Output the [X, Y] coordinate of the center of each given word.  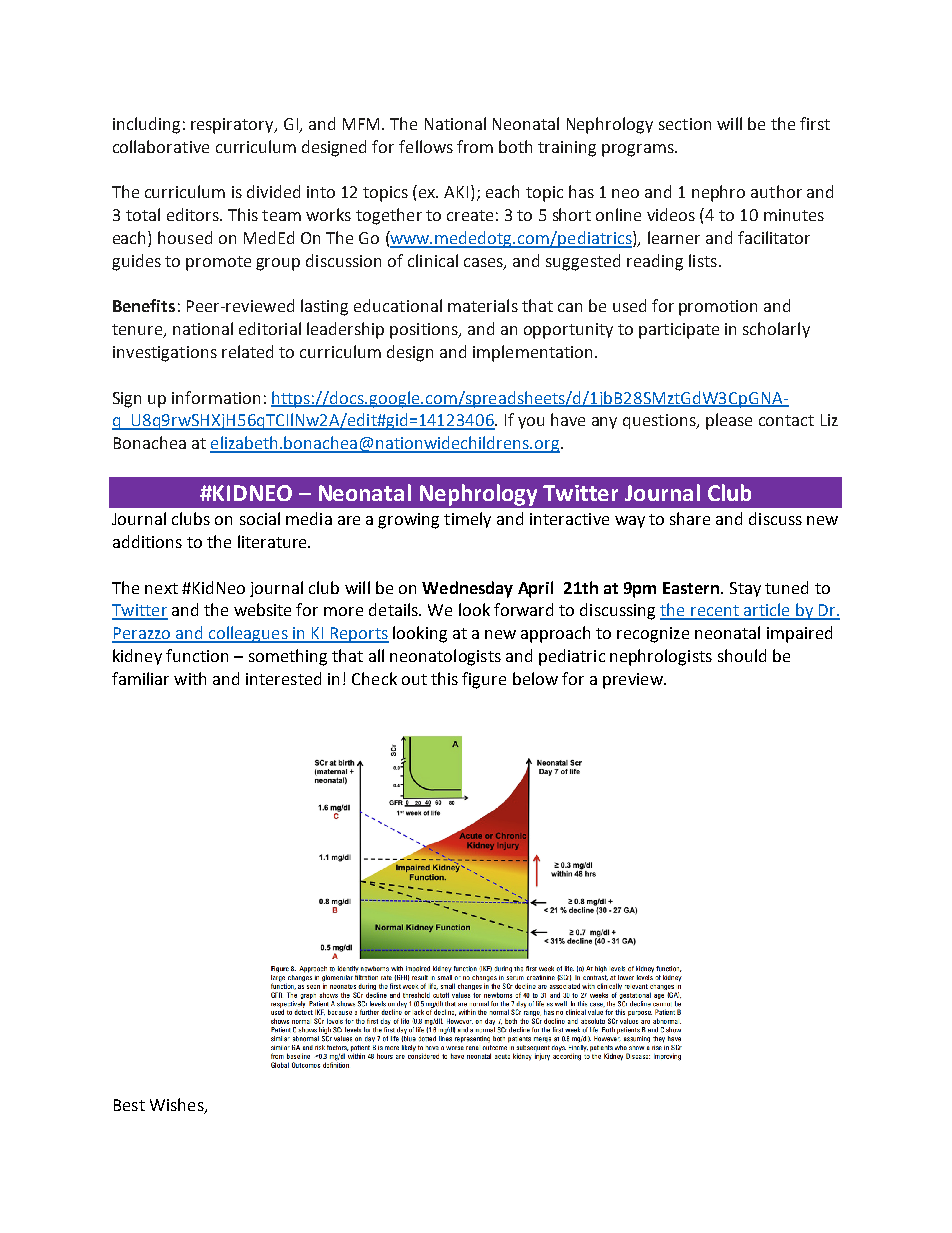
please [729, 421]
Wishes [178, 1105]
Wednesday [467, 589]
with [190, 678]
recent [715, 612]
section [685, 124]
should [742, 655]
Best [129, 1105]
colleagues [248, 634]
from [475, 146]
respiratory [233, 126]
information [216, 397]
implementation [532, 353]
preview [634, 681]
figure [484, 680]
